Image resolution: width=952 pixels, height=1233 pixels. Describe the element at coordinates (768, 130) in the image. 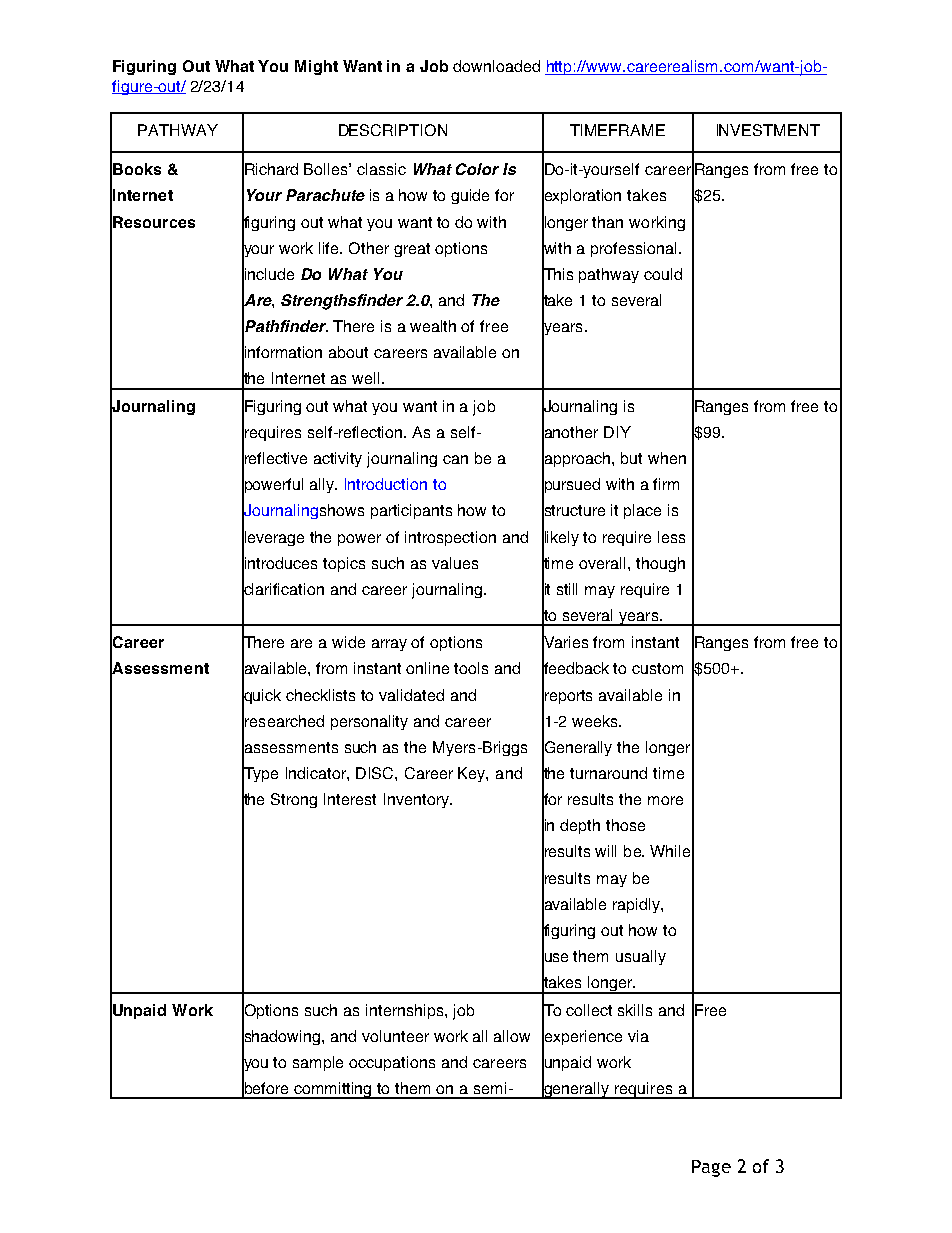

I see `INVESTMENT` at that location.
